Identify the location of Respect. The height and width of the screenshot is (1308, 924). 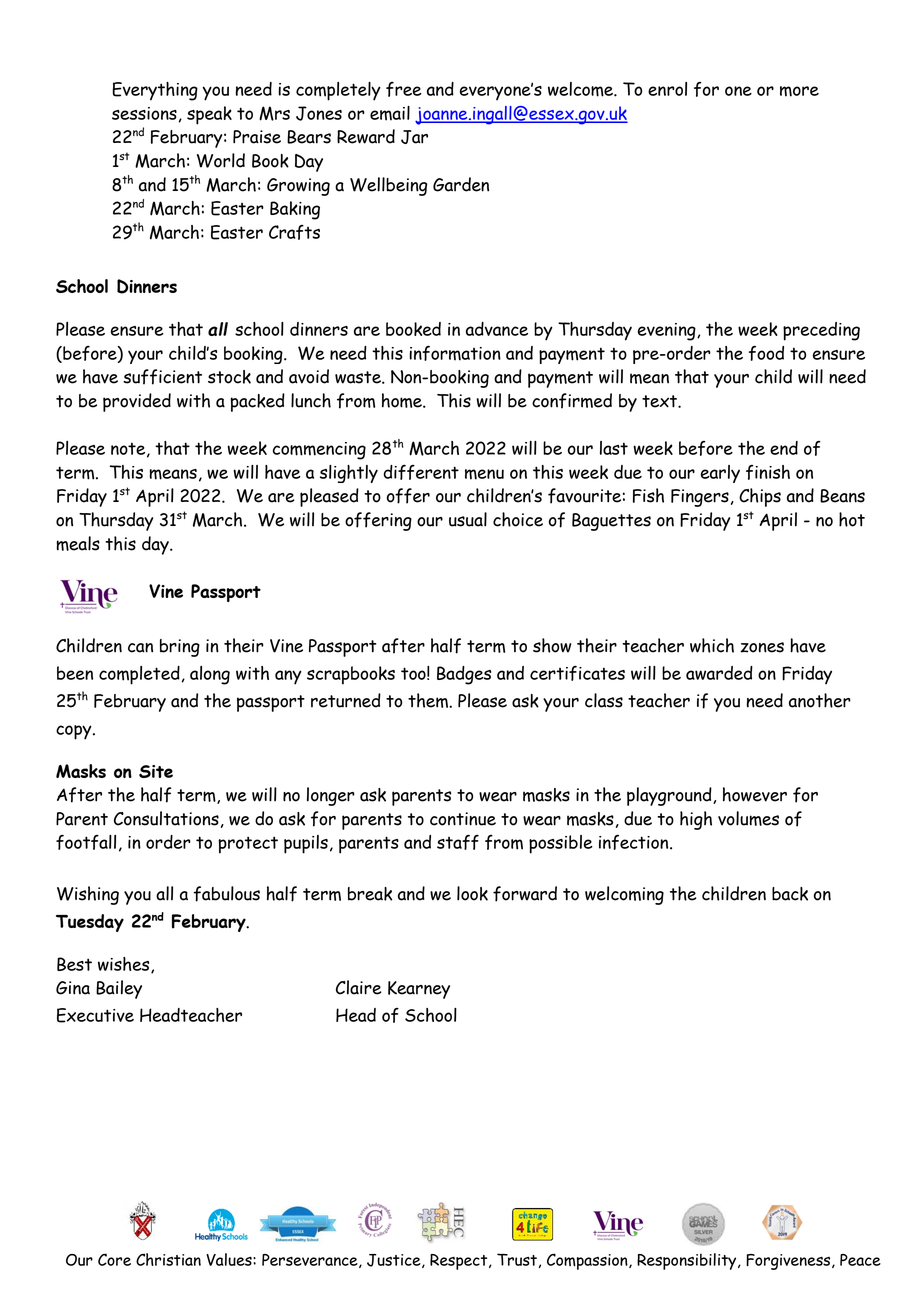
(460, 1262).
